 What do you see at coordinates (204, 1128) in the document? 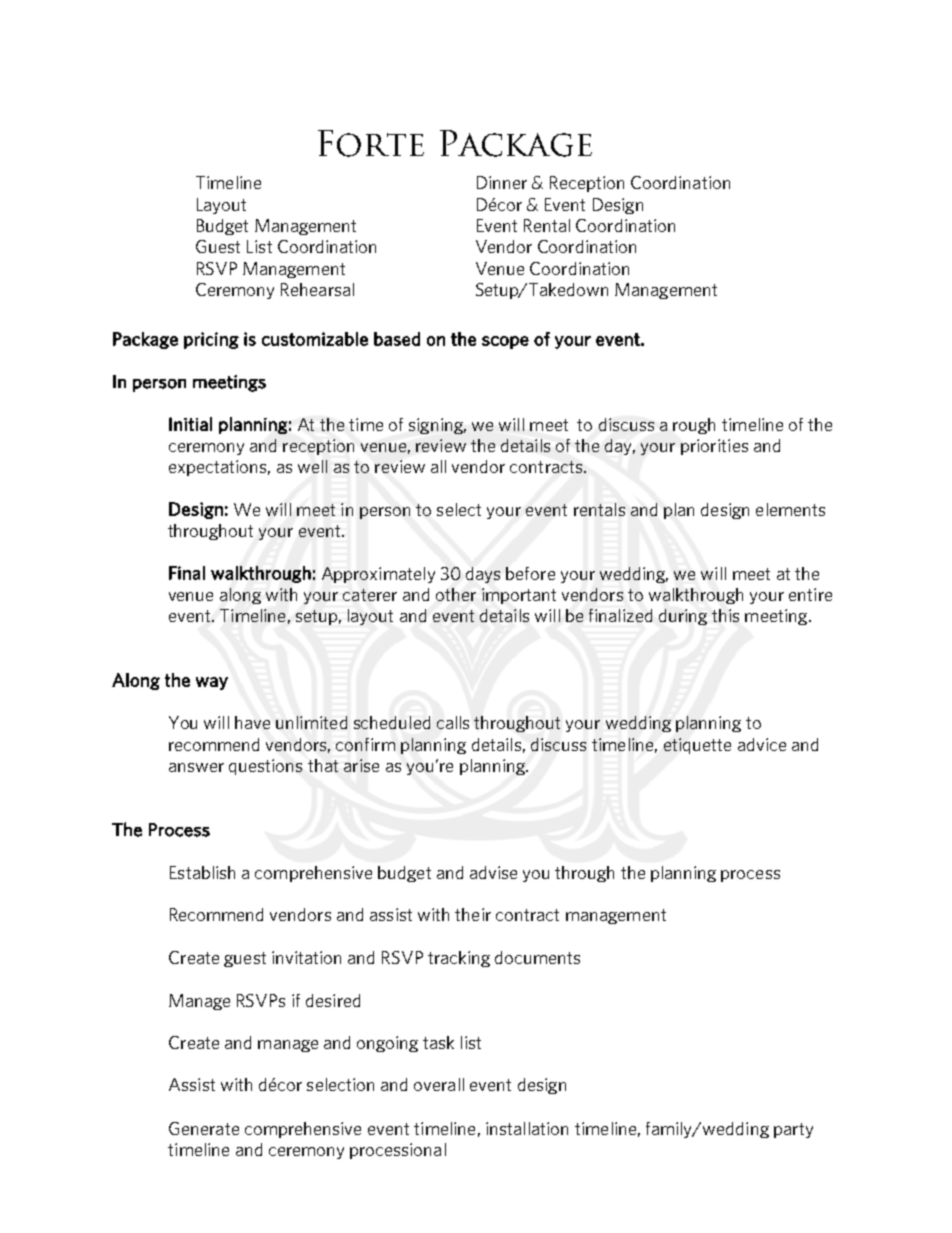
I see `Generate` at bounding box center [204, 1128].
